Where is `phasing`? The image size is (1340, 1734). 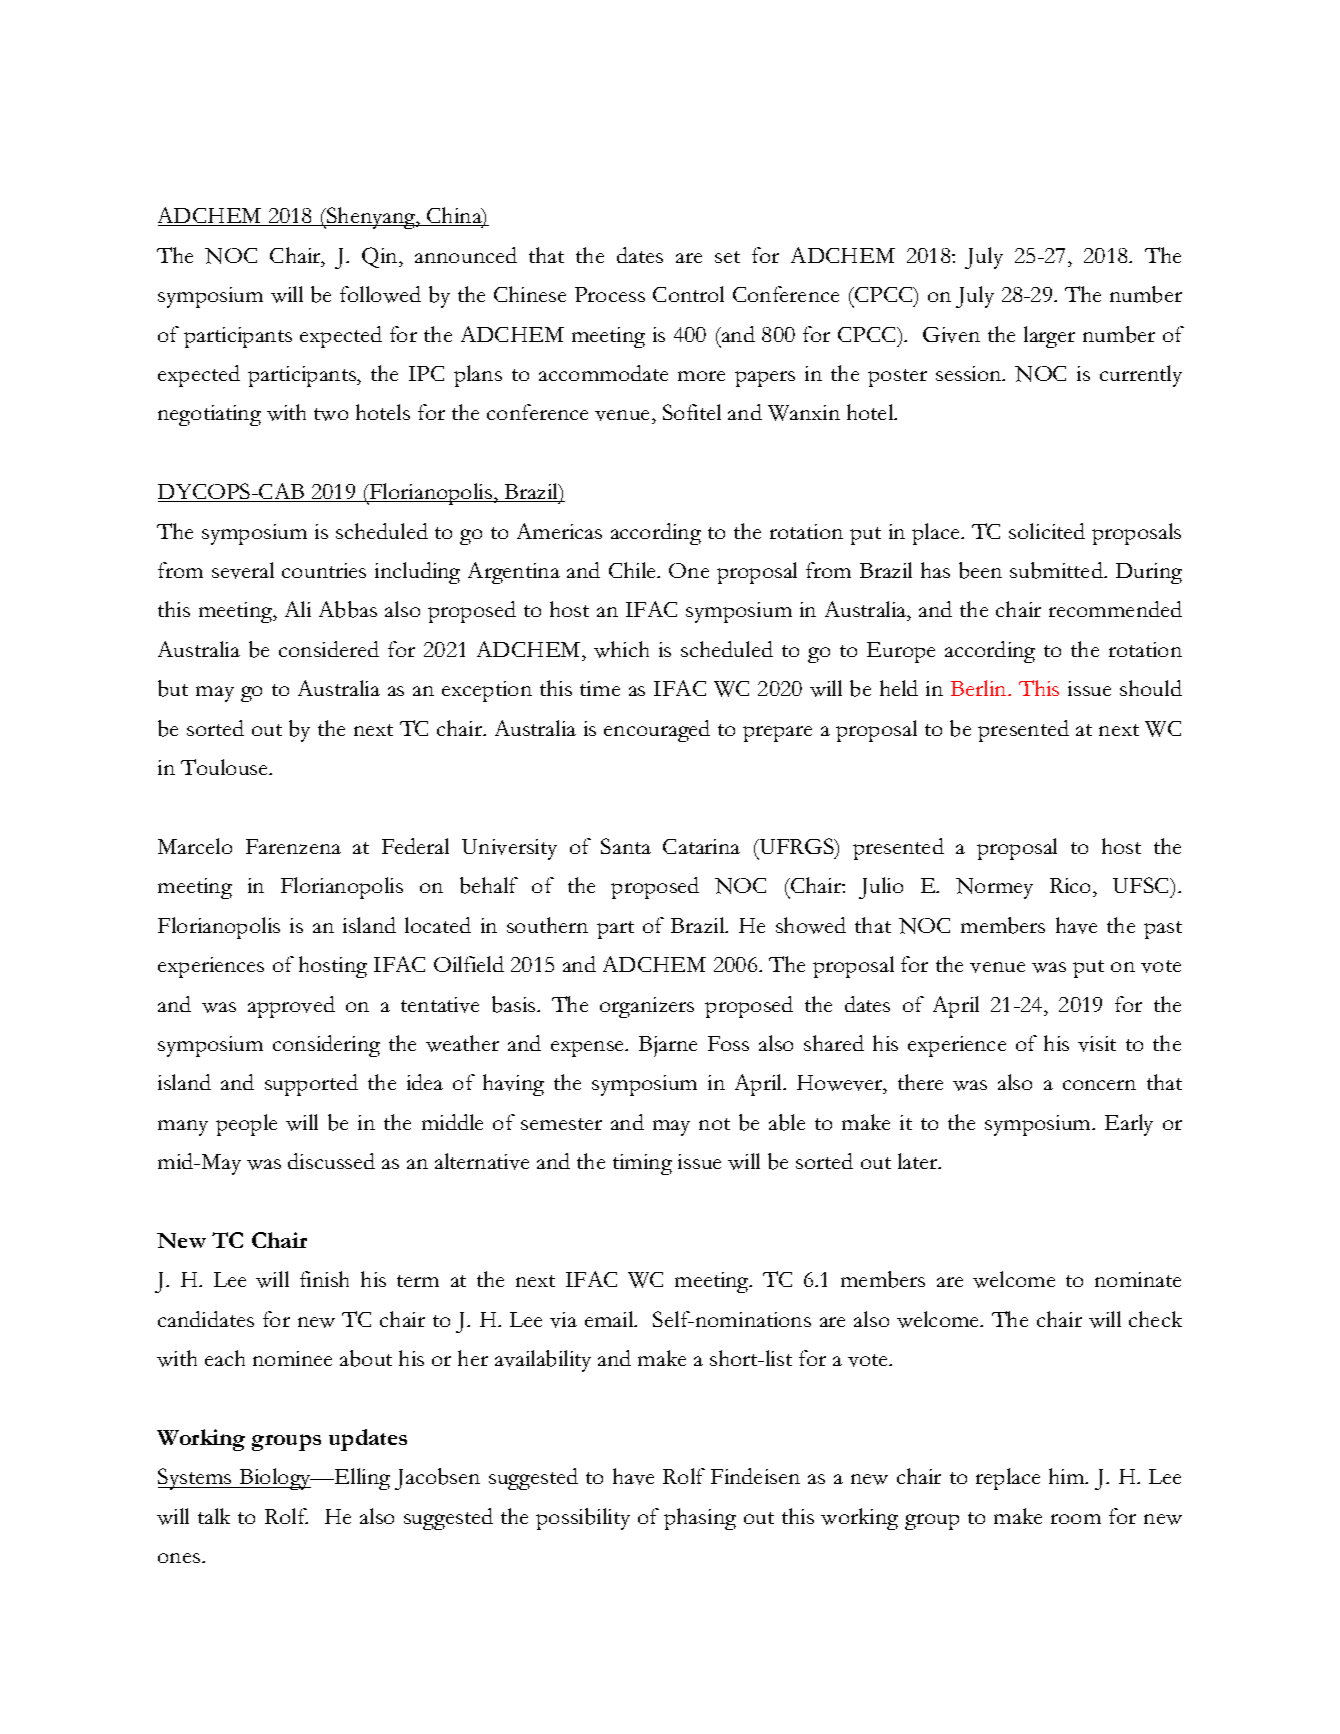 phasing is located at coordinates (700, 1519).
